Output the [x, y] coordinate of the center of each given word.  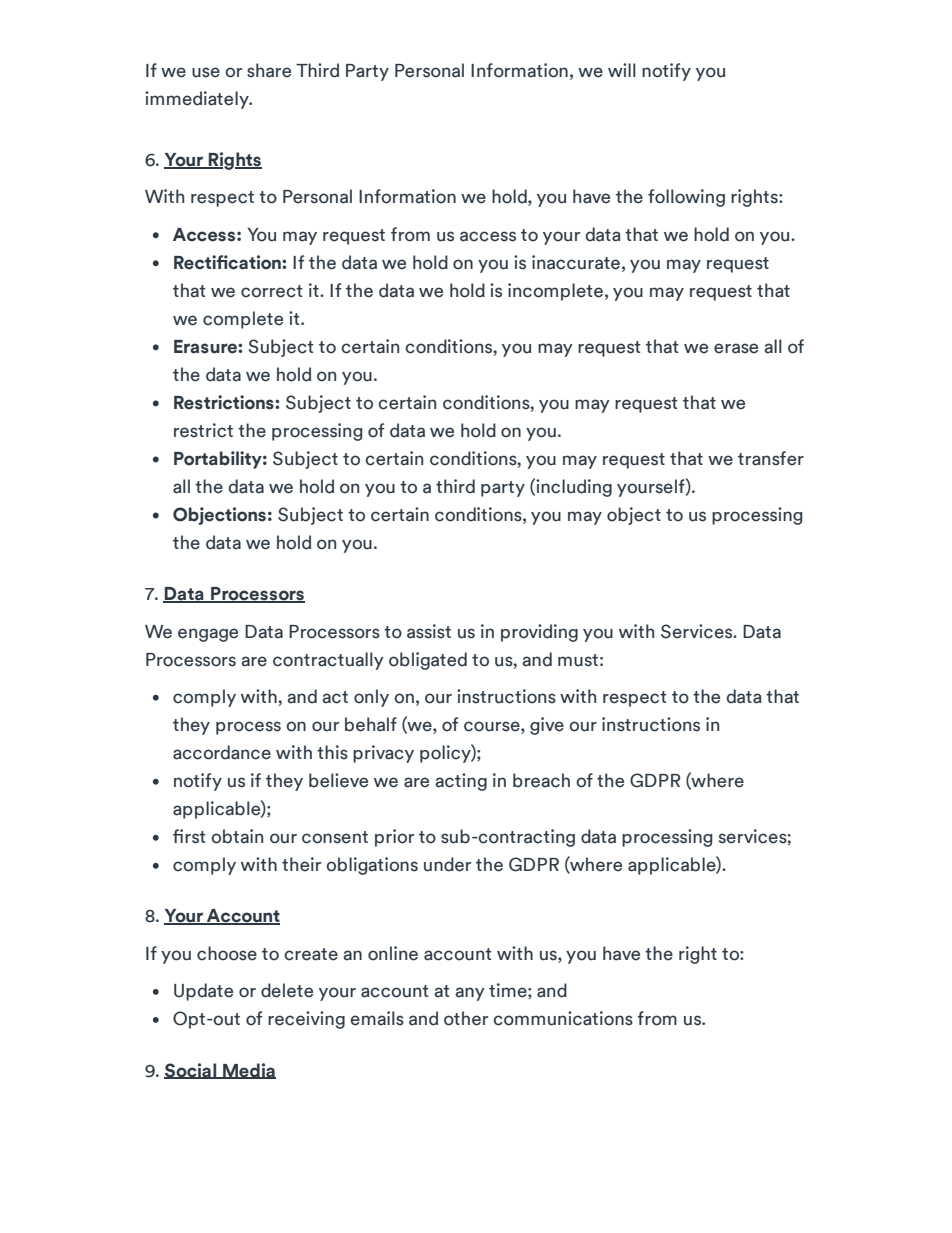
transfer [771, 458]
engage [208, 635]
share [269, 70]
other [466, 1018]
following [686, 198]
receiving [306, 1020]
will [622, 70]
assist [429, 631]
